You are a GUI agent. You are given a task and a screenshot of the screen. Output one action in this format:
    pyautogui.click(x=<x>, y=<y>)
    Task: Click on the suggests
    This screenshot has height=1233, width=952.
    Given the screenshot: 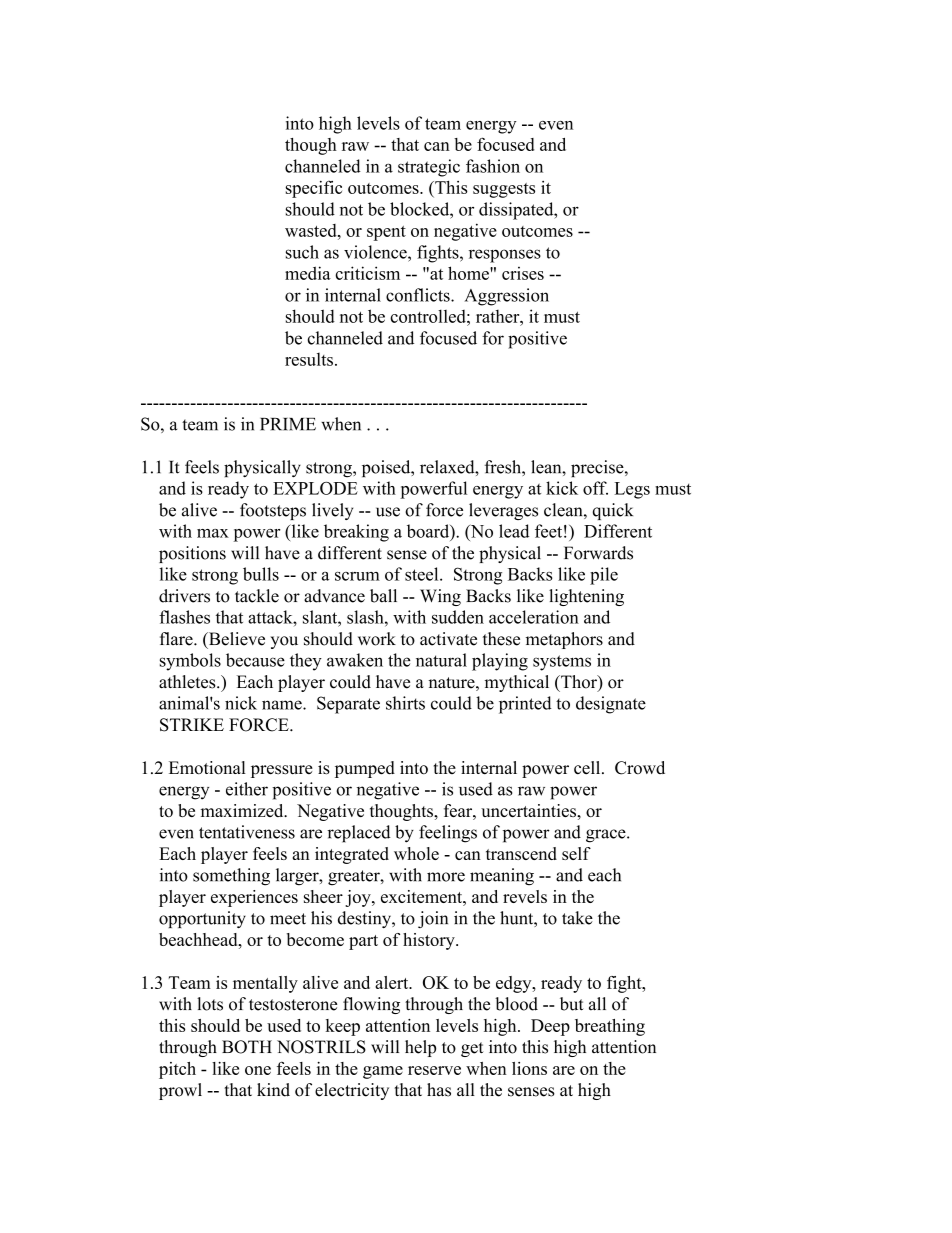 What is the action you would take?
    pyautogui.click(x=504, y=190)
